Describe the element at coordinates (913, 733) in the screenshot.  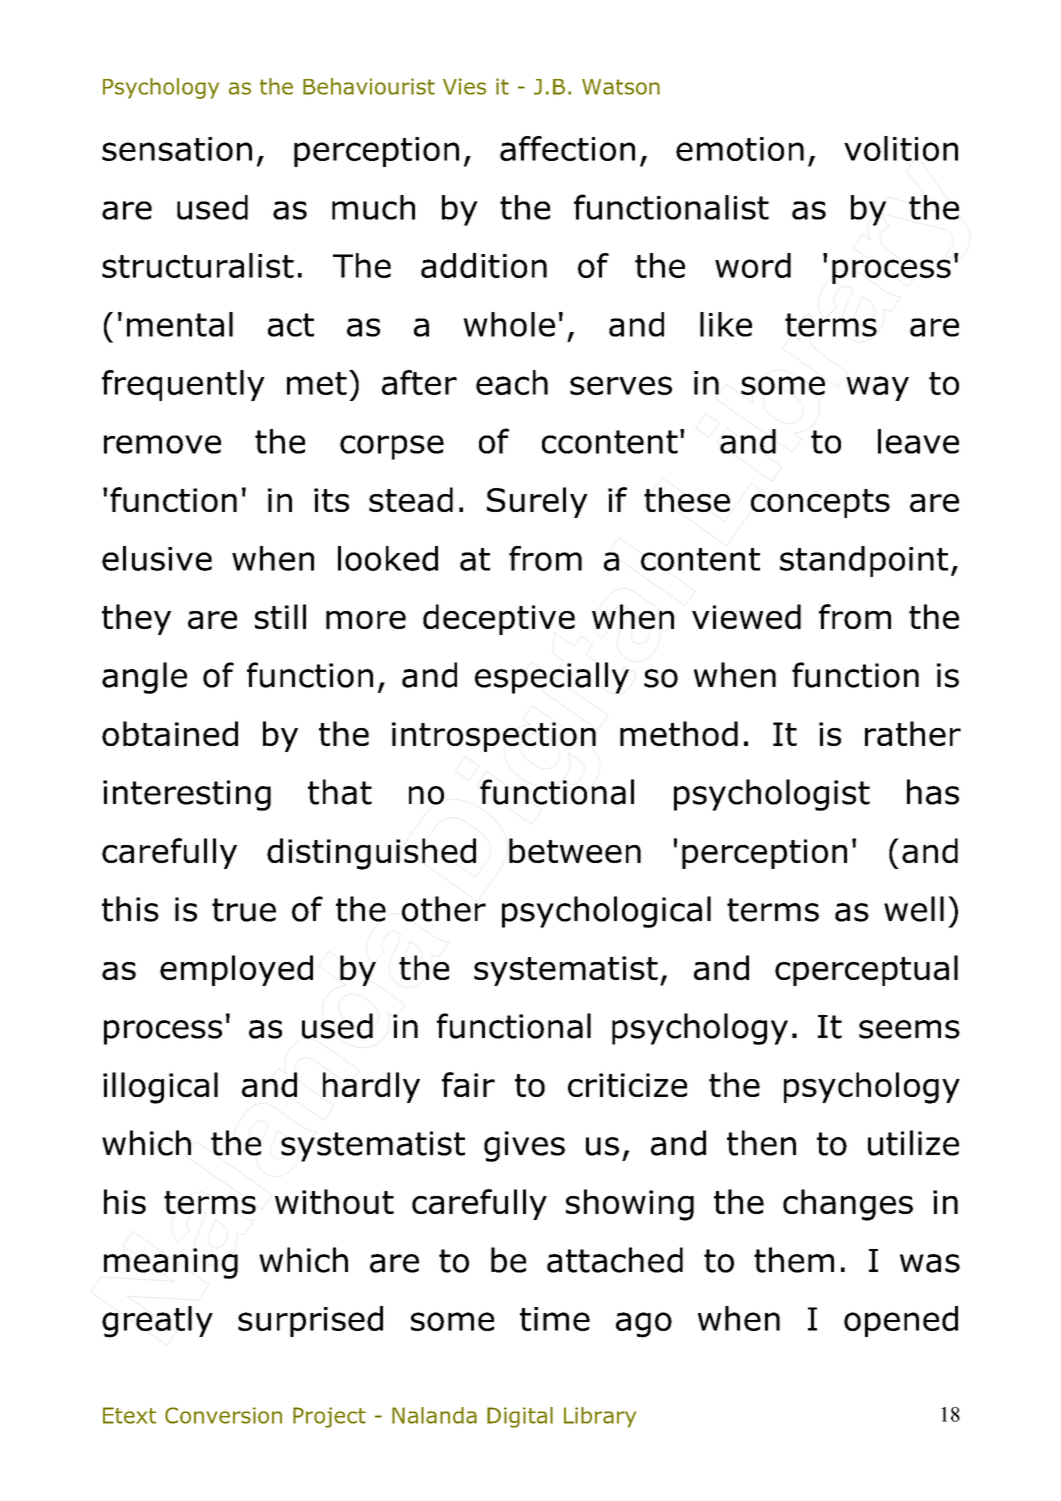
I see `rather` at that location.
